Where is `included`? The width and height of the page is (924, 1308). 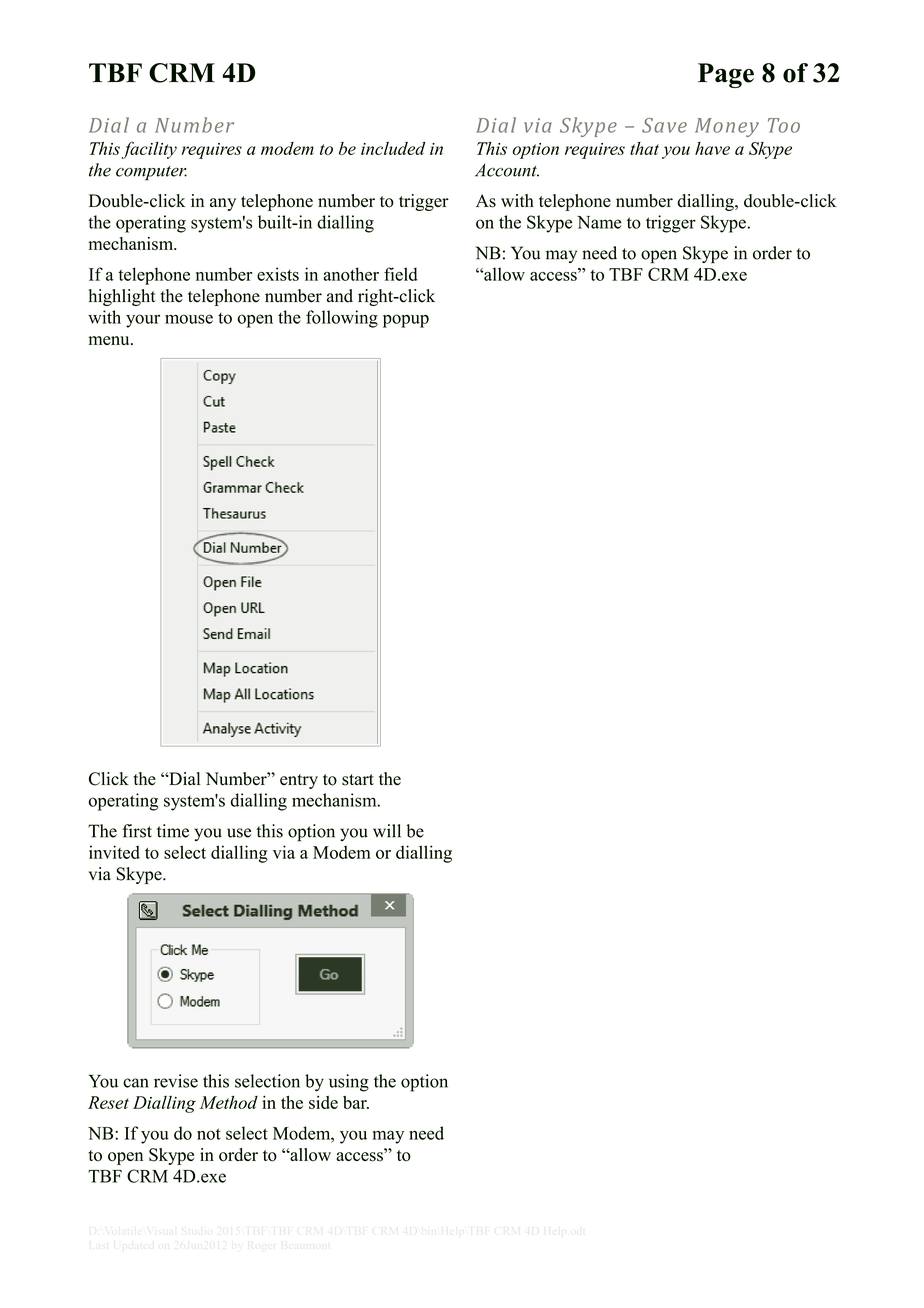 included is located at coordinates (393, 148).
